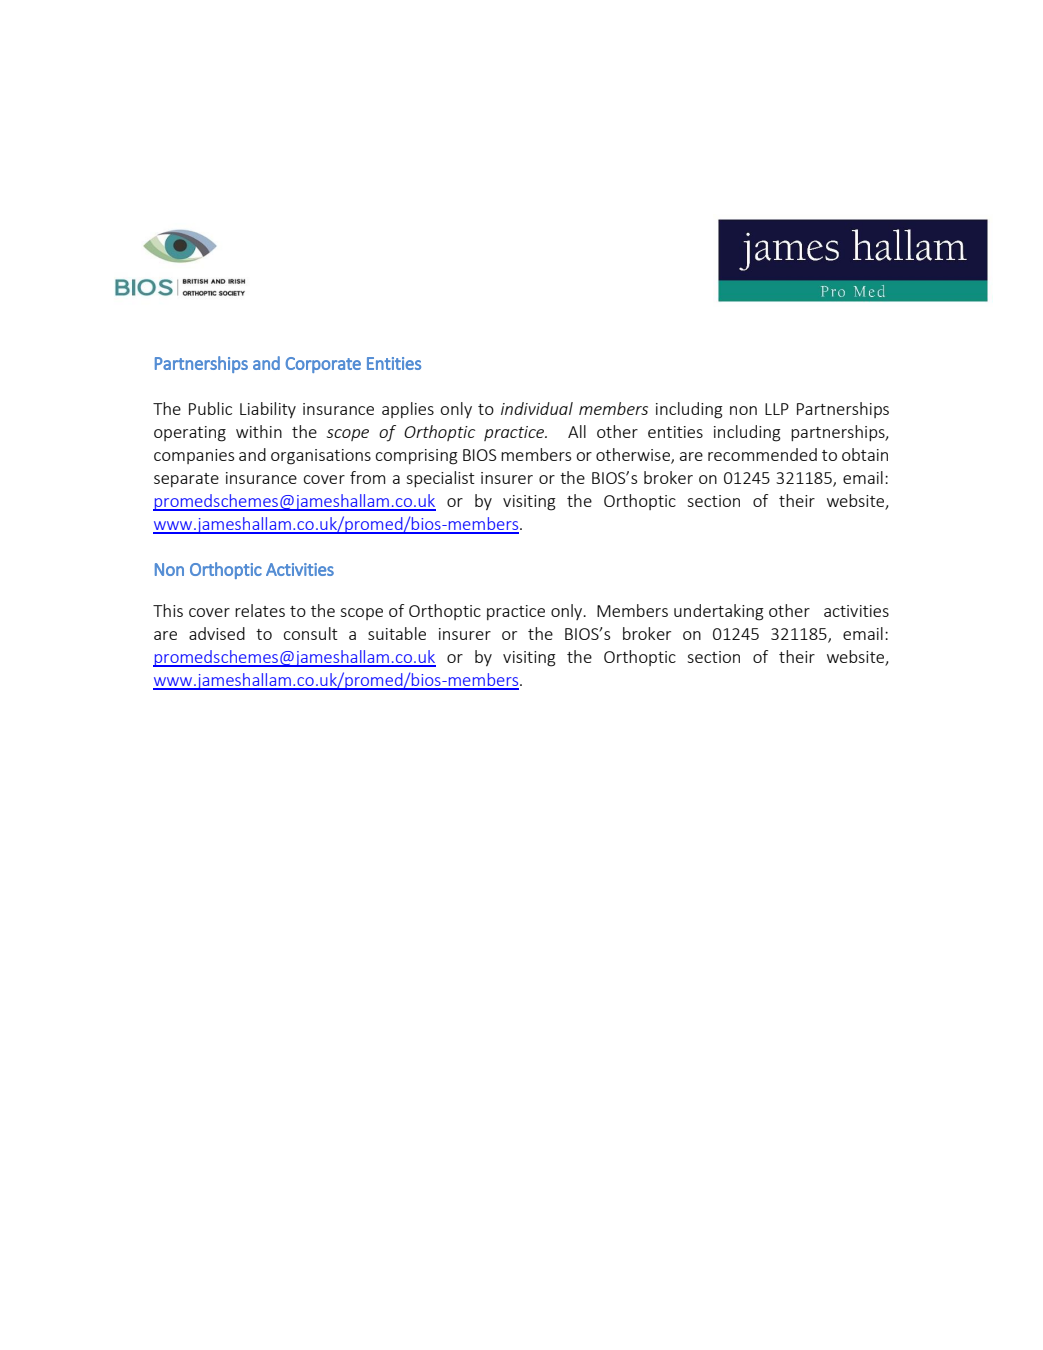 The image size is (1043, 1350). I want to click on LLP, so click(777, 409).
